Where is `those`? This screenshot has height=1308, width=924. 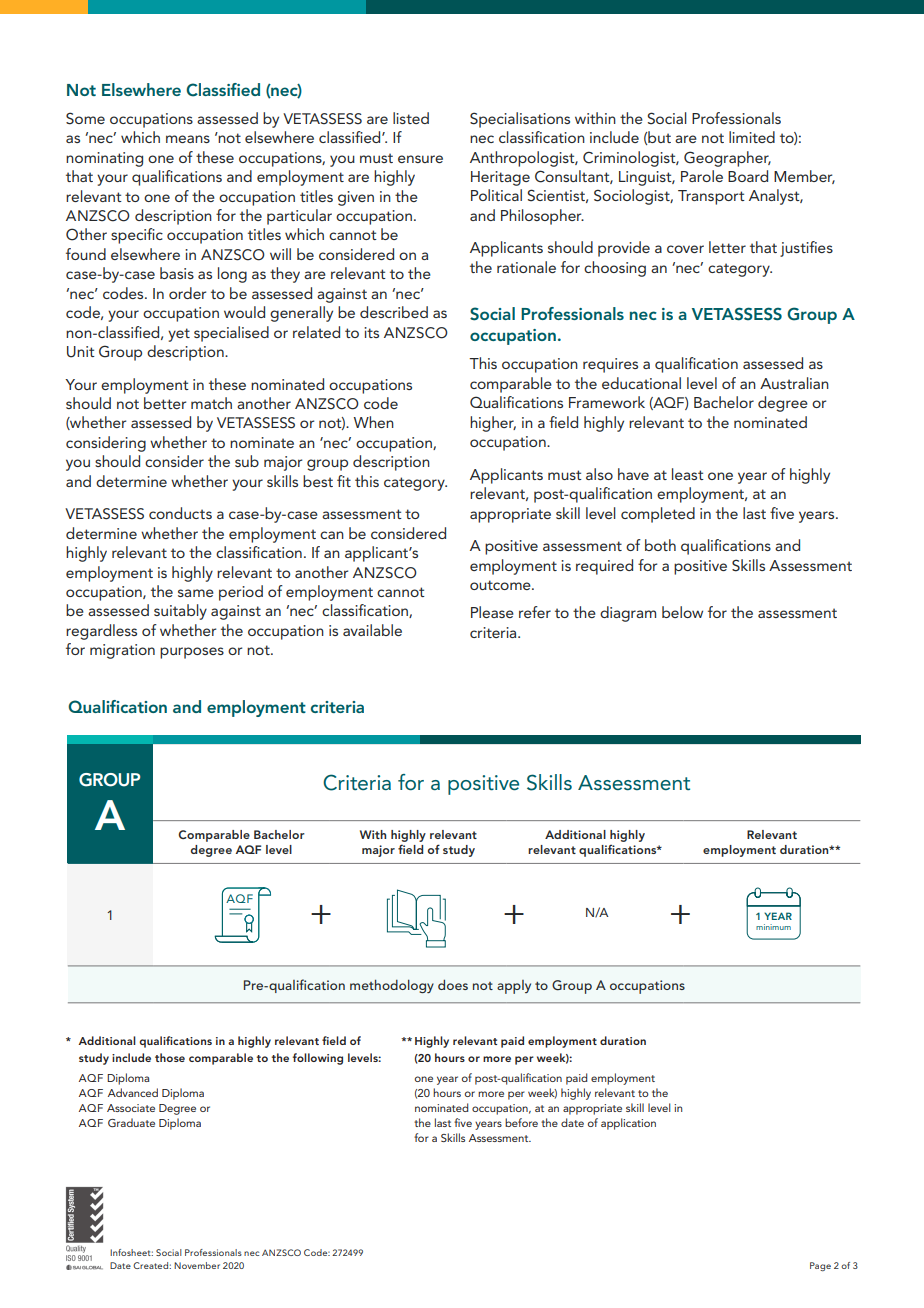 those is located at coordinates (170, 1057).
